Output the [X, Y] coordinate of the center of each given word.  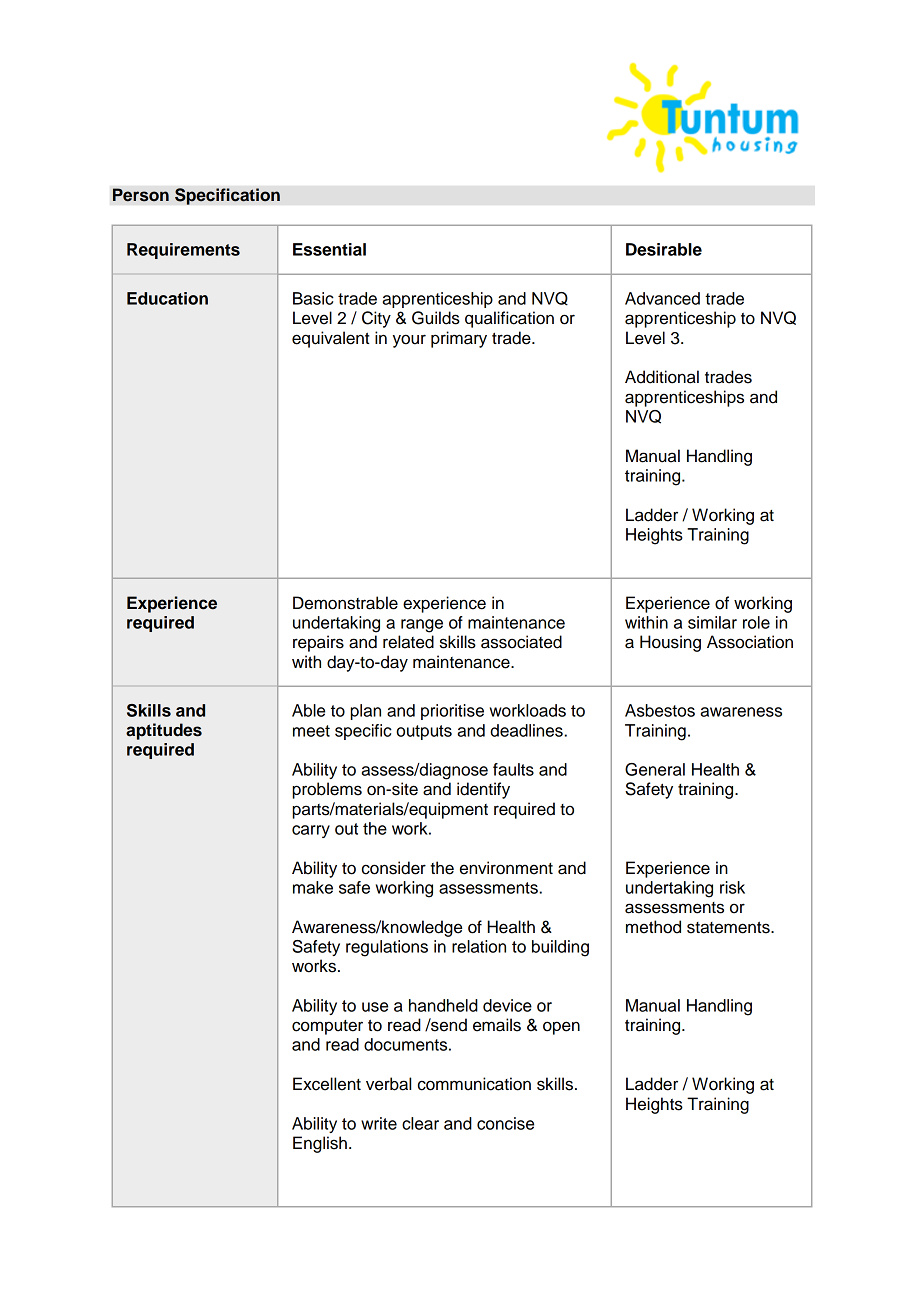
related [408, 642]
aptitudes [164, 731]
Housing [670, 643]
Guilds [436, 318]
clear [420, 1123]
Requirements [183, 251]
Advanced [662, 298]
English [320, 1144]
